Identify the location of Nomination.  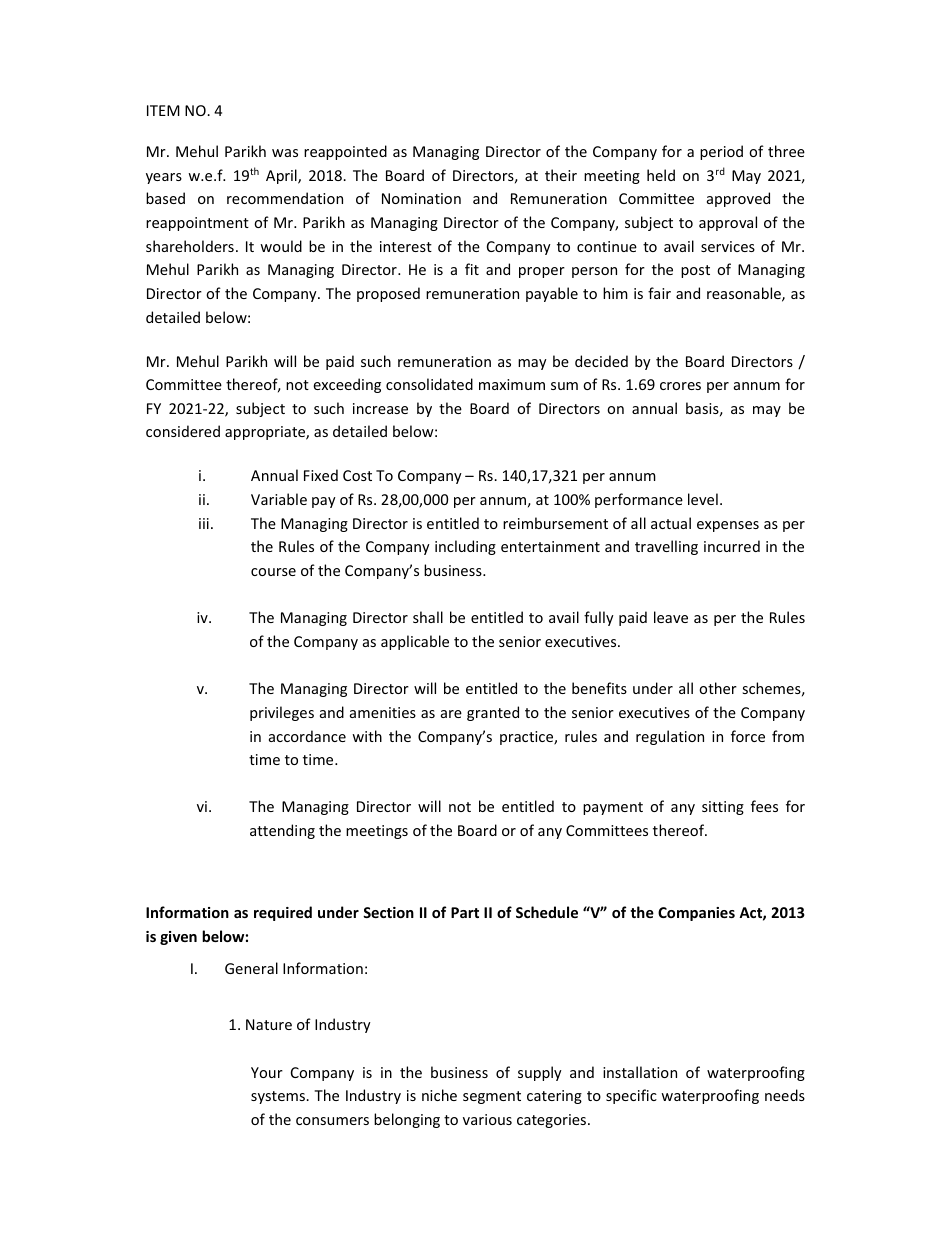
(421, 198).
